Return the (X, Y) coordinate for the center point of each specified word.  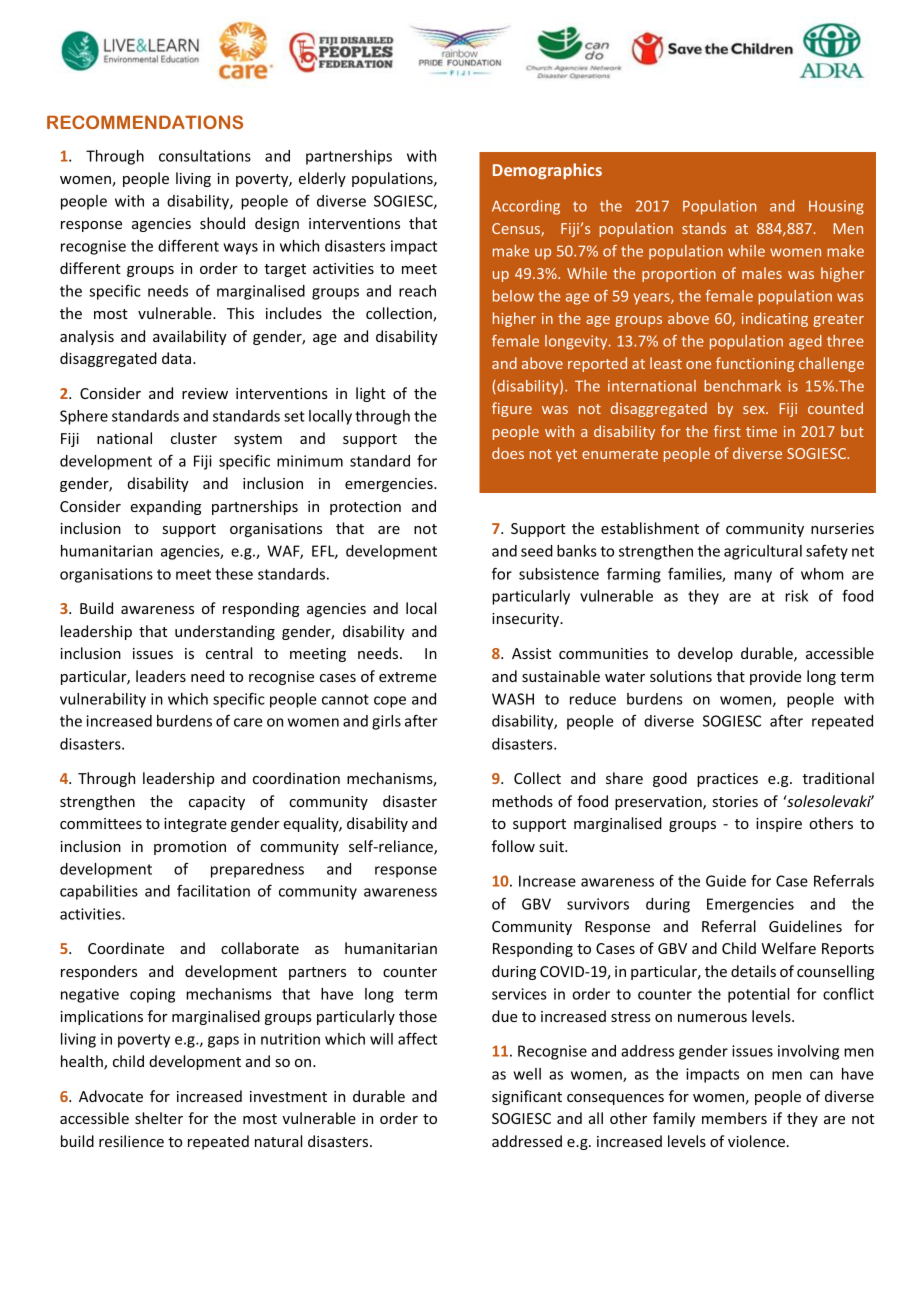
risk (796, 596)
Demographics (547, 171)
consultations (205, 156)
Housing (836, 207)
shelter (159, 1118)
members (734, 1118)
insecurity (527, 620)
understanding (225, 632)
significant (527, 1097)
